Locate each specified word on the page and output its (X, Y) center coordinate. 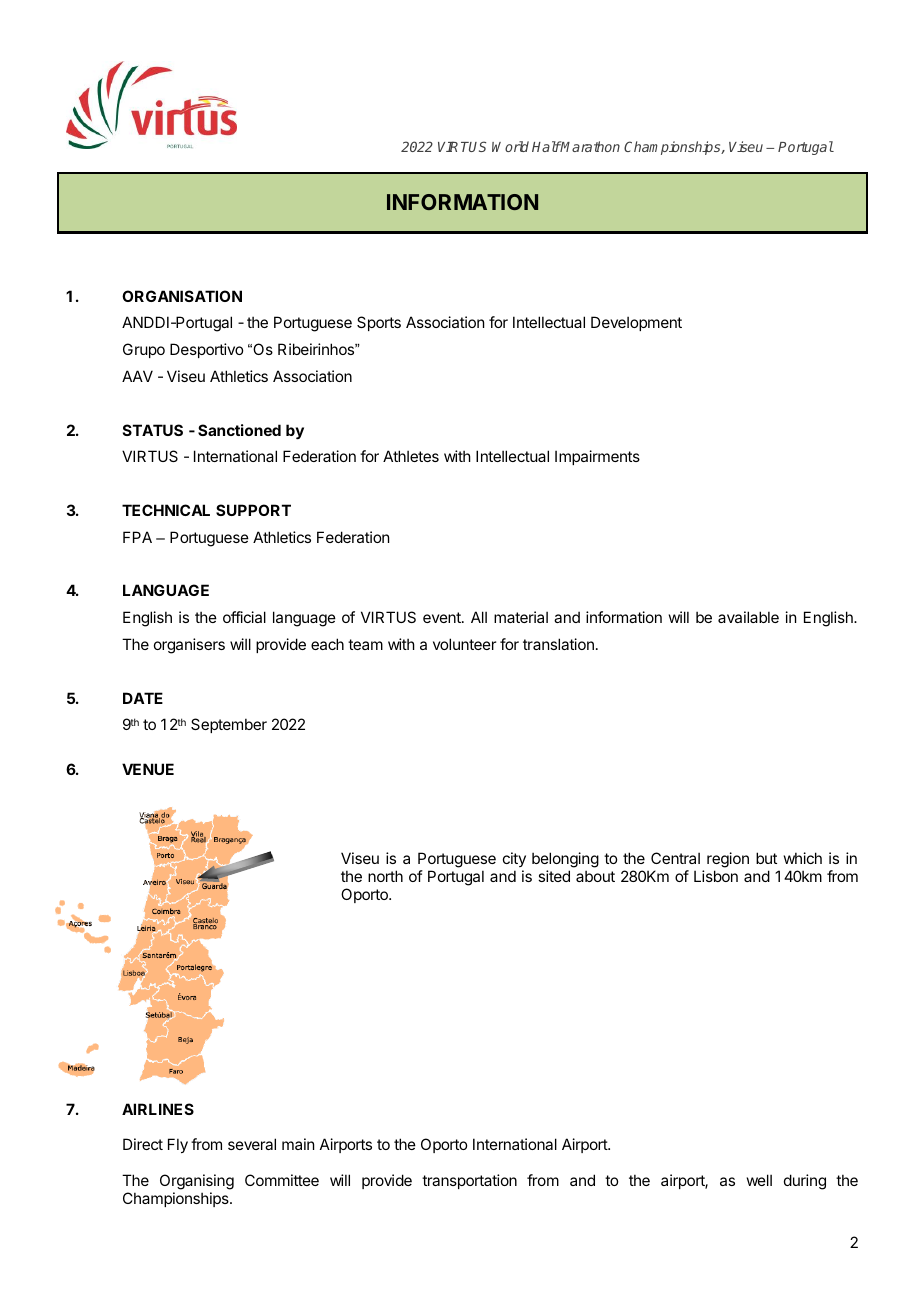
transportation (469, 1181)
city (514, 861)
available (748, 617)
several (252, 1144)
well (759, 1180)
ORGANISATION (182, 296)
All (479, 617)
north (385, 876)
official (244, 617)
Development (636, 323)
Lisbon (716, 876)
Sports (379, 323)
